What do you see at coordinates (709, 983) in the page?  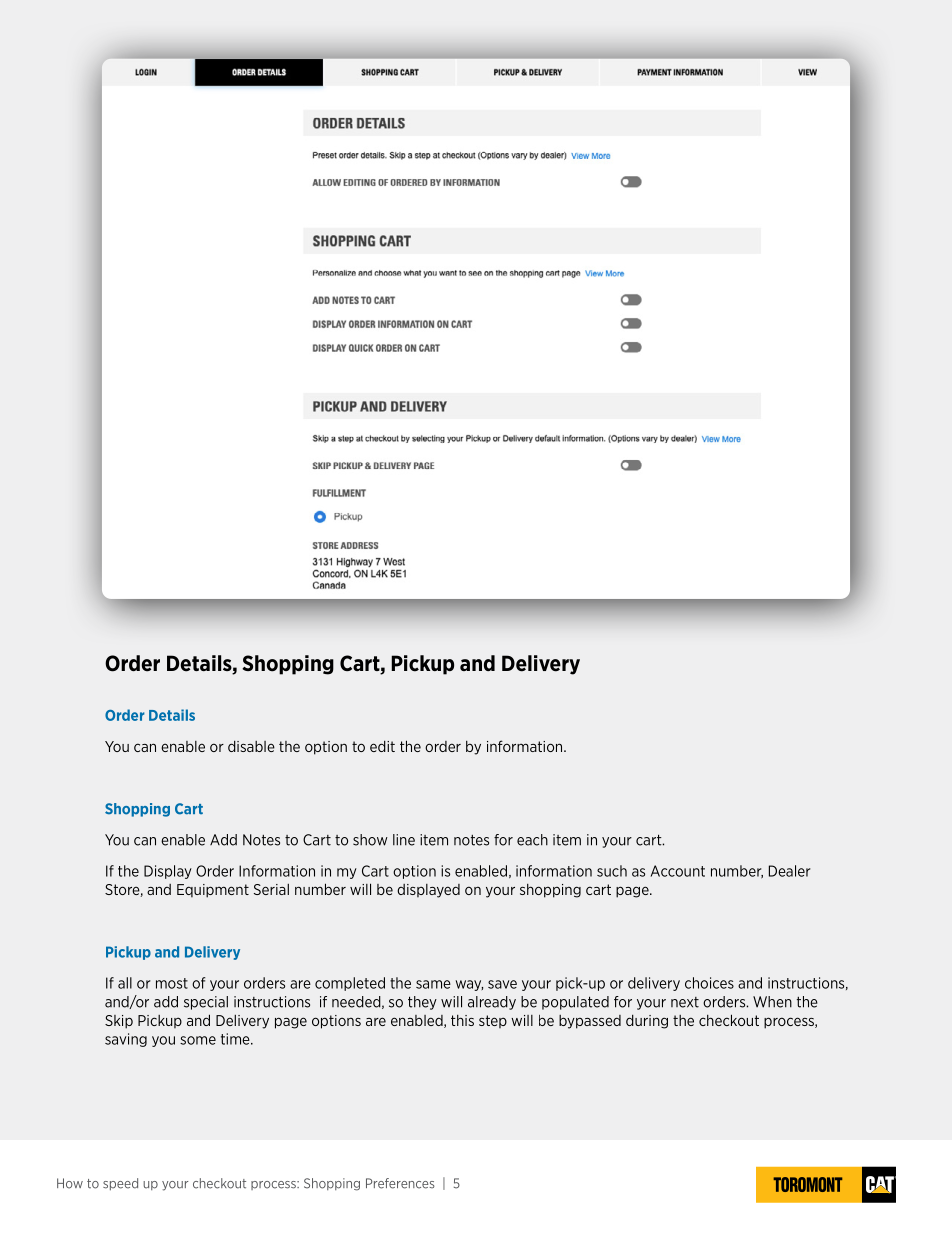 I see `choices` at bounding box center [709, 983].
